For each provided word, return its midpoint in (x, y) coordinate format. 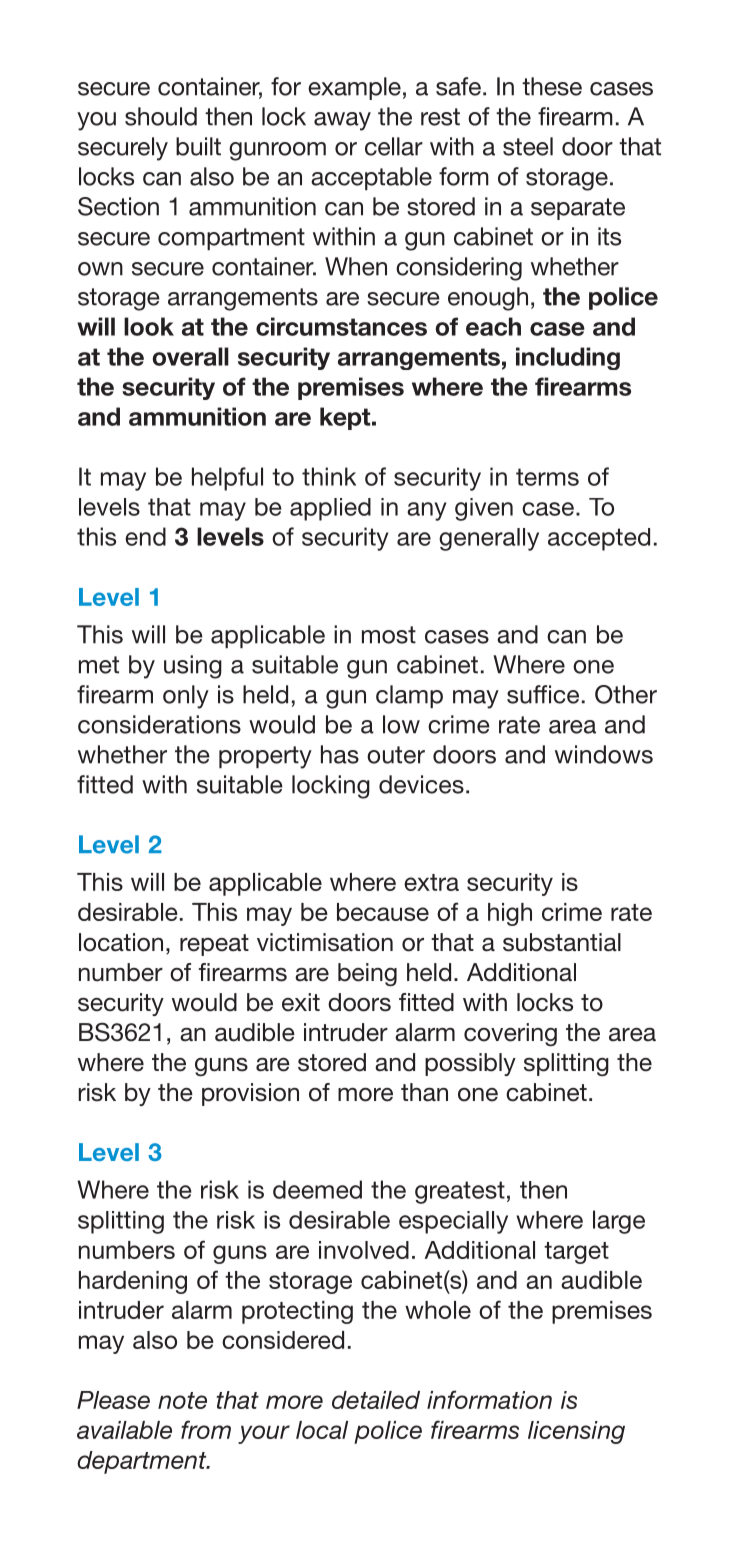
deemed (317, 1189)
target (576, 1253)
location (121, 942)
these (552, 86)
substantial (562, 942)
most (389, 635)
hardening (133, 1282)
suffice (543, 694)
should (161, 116)
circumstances (341, 326)
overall (190, 356)
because (383, 912)
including (568, 358)
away (342, 121)
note (182, 1400)
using (193, 667)
